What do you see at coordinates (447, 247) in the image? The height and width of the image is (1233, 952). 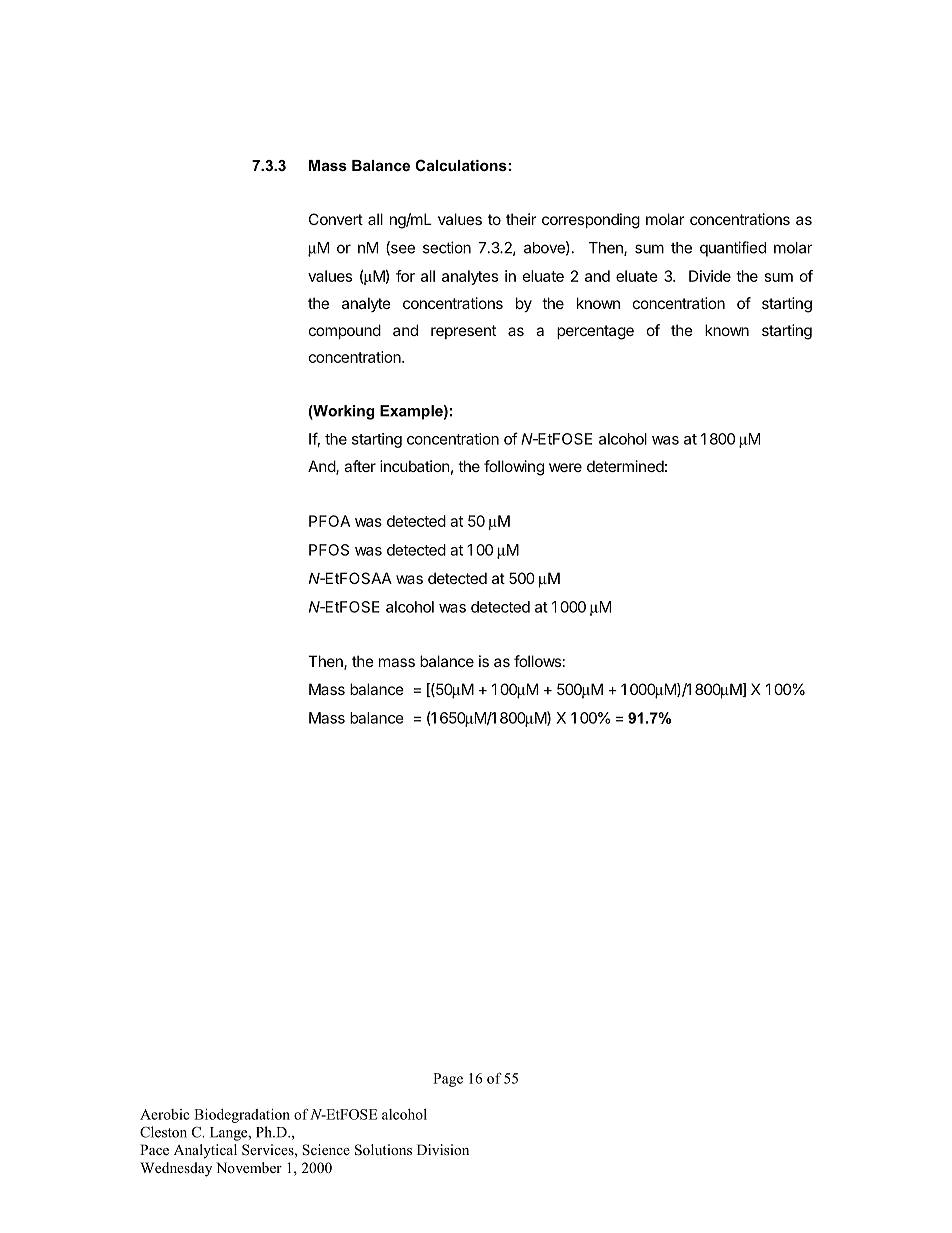 I see `section` at bounding box center [447, 247].
